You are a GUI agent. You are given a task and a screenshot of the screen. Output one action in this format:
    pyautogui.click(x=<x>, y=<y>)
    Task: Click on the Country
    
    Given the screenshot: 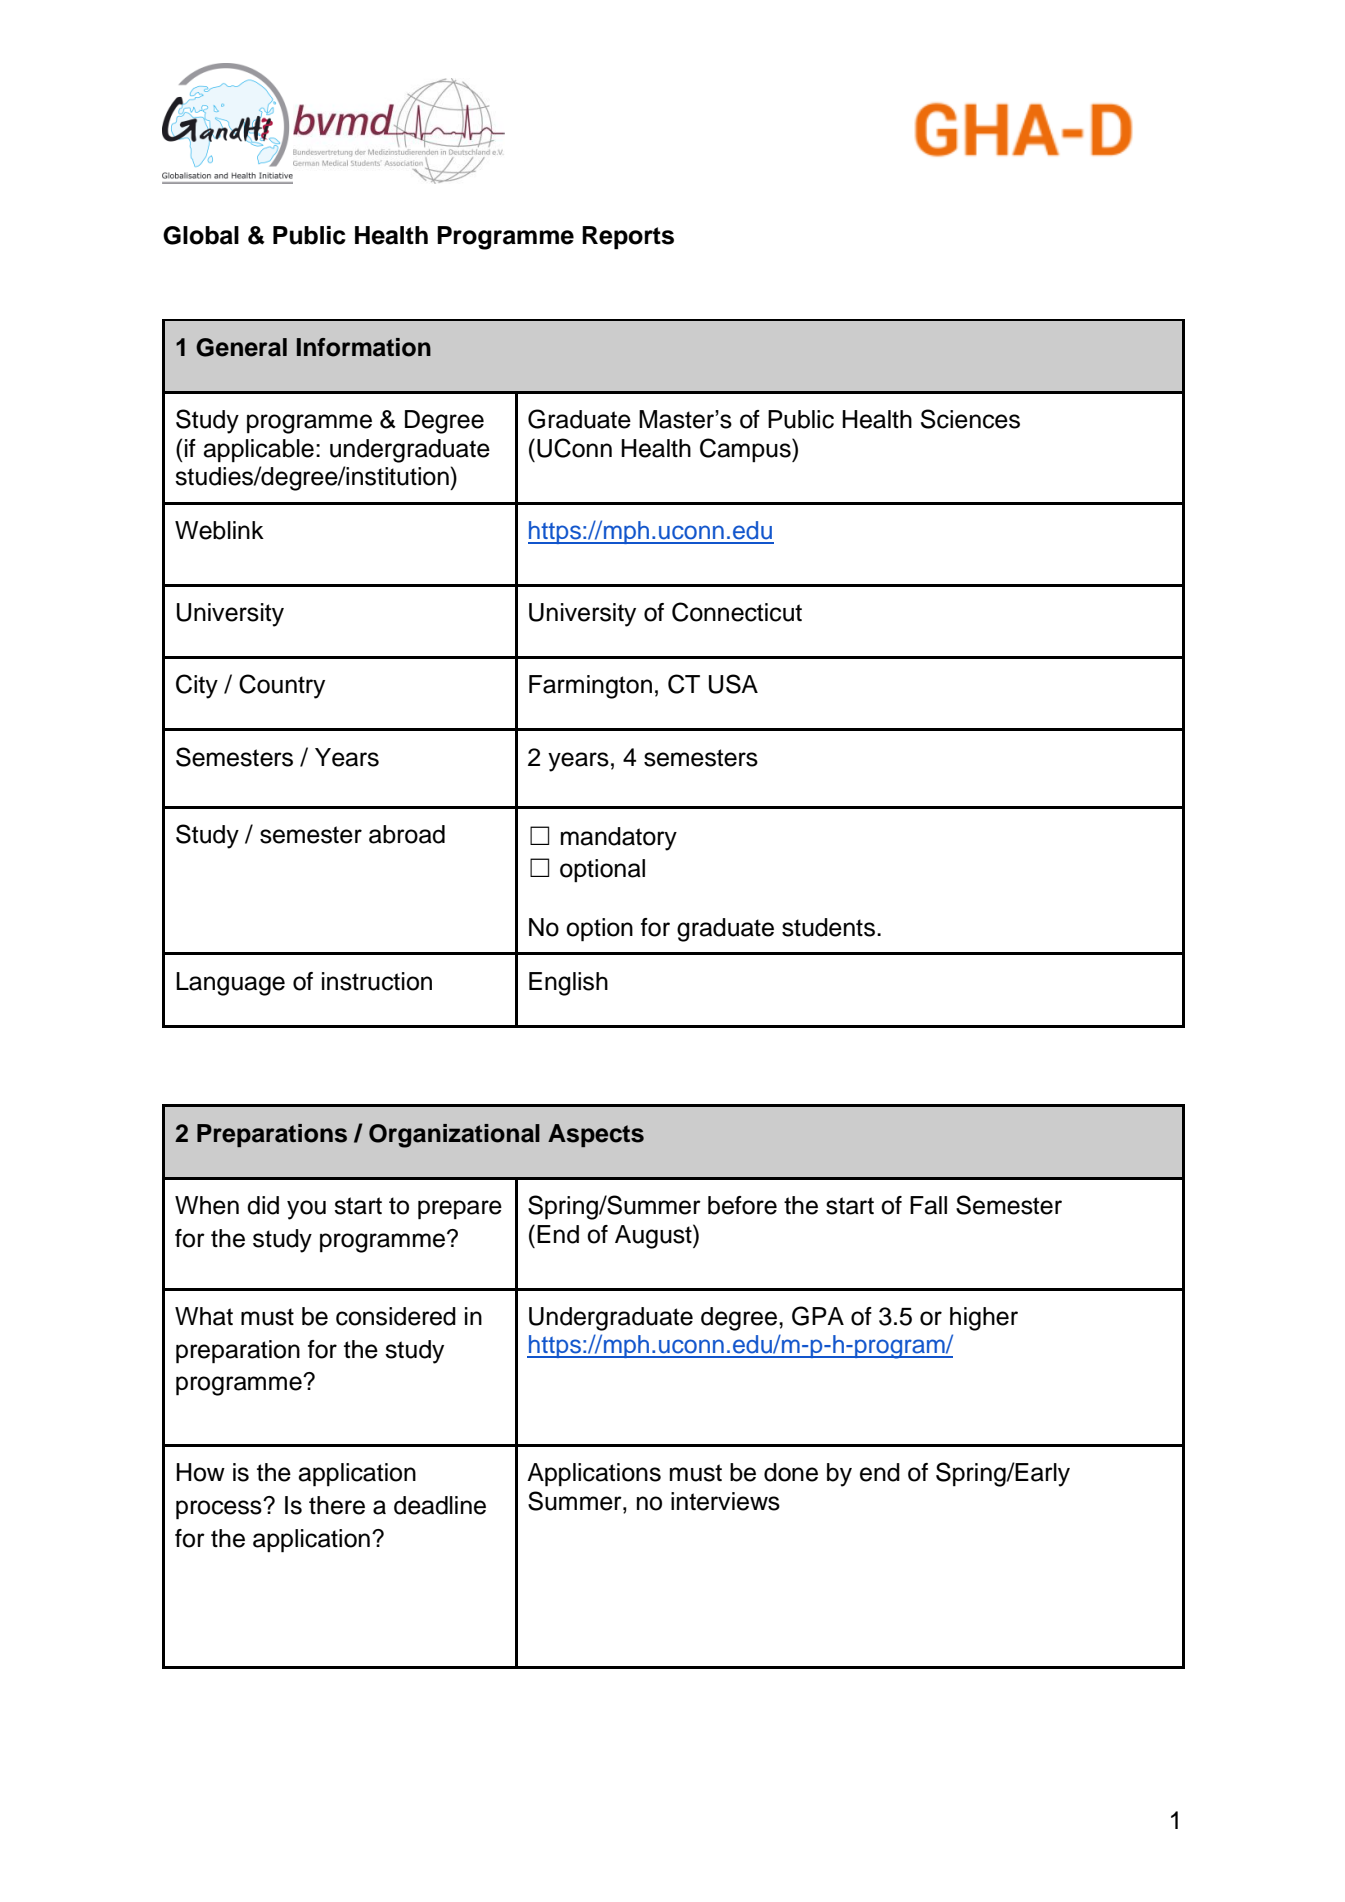 What is the action you would take?
    pyautogui.click(x=282, y=686)
